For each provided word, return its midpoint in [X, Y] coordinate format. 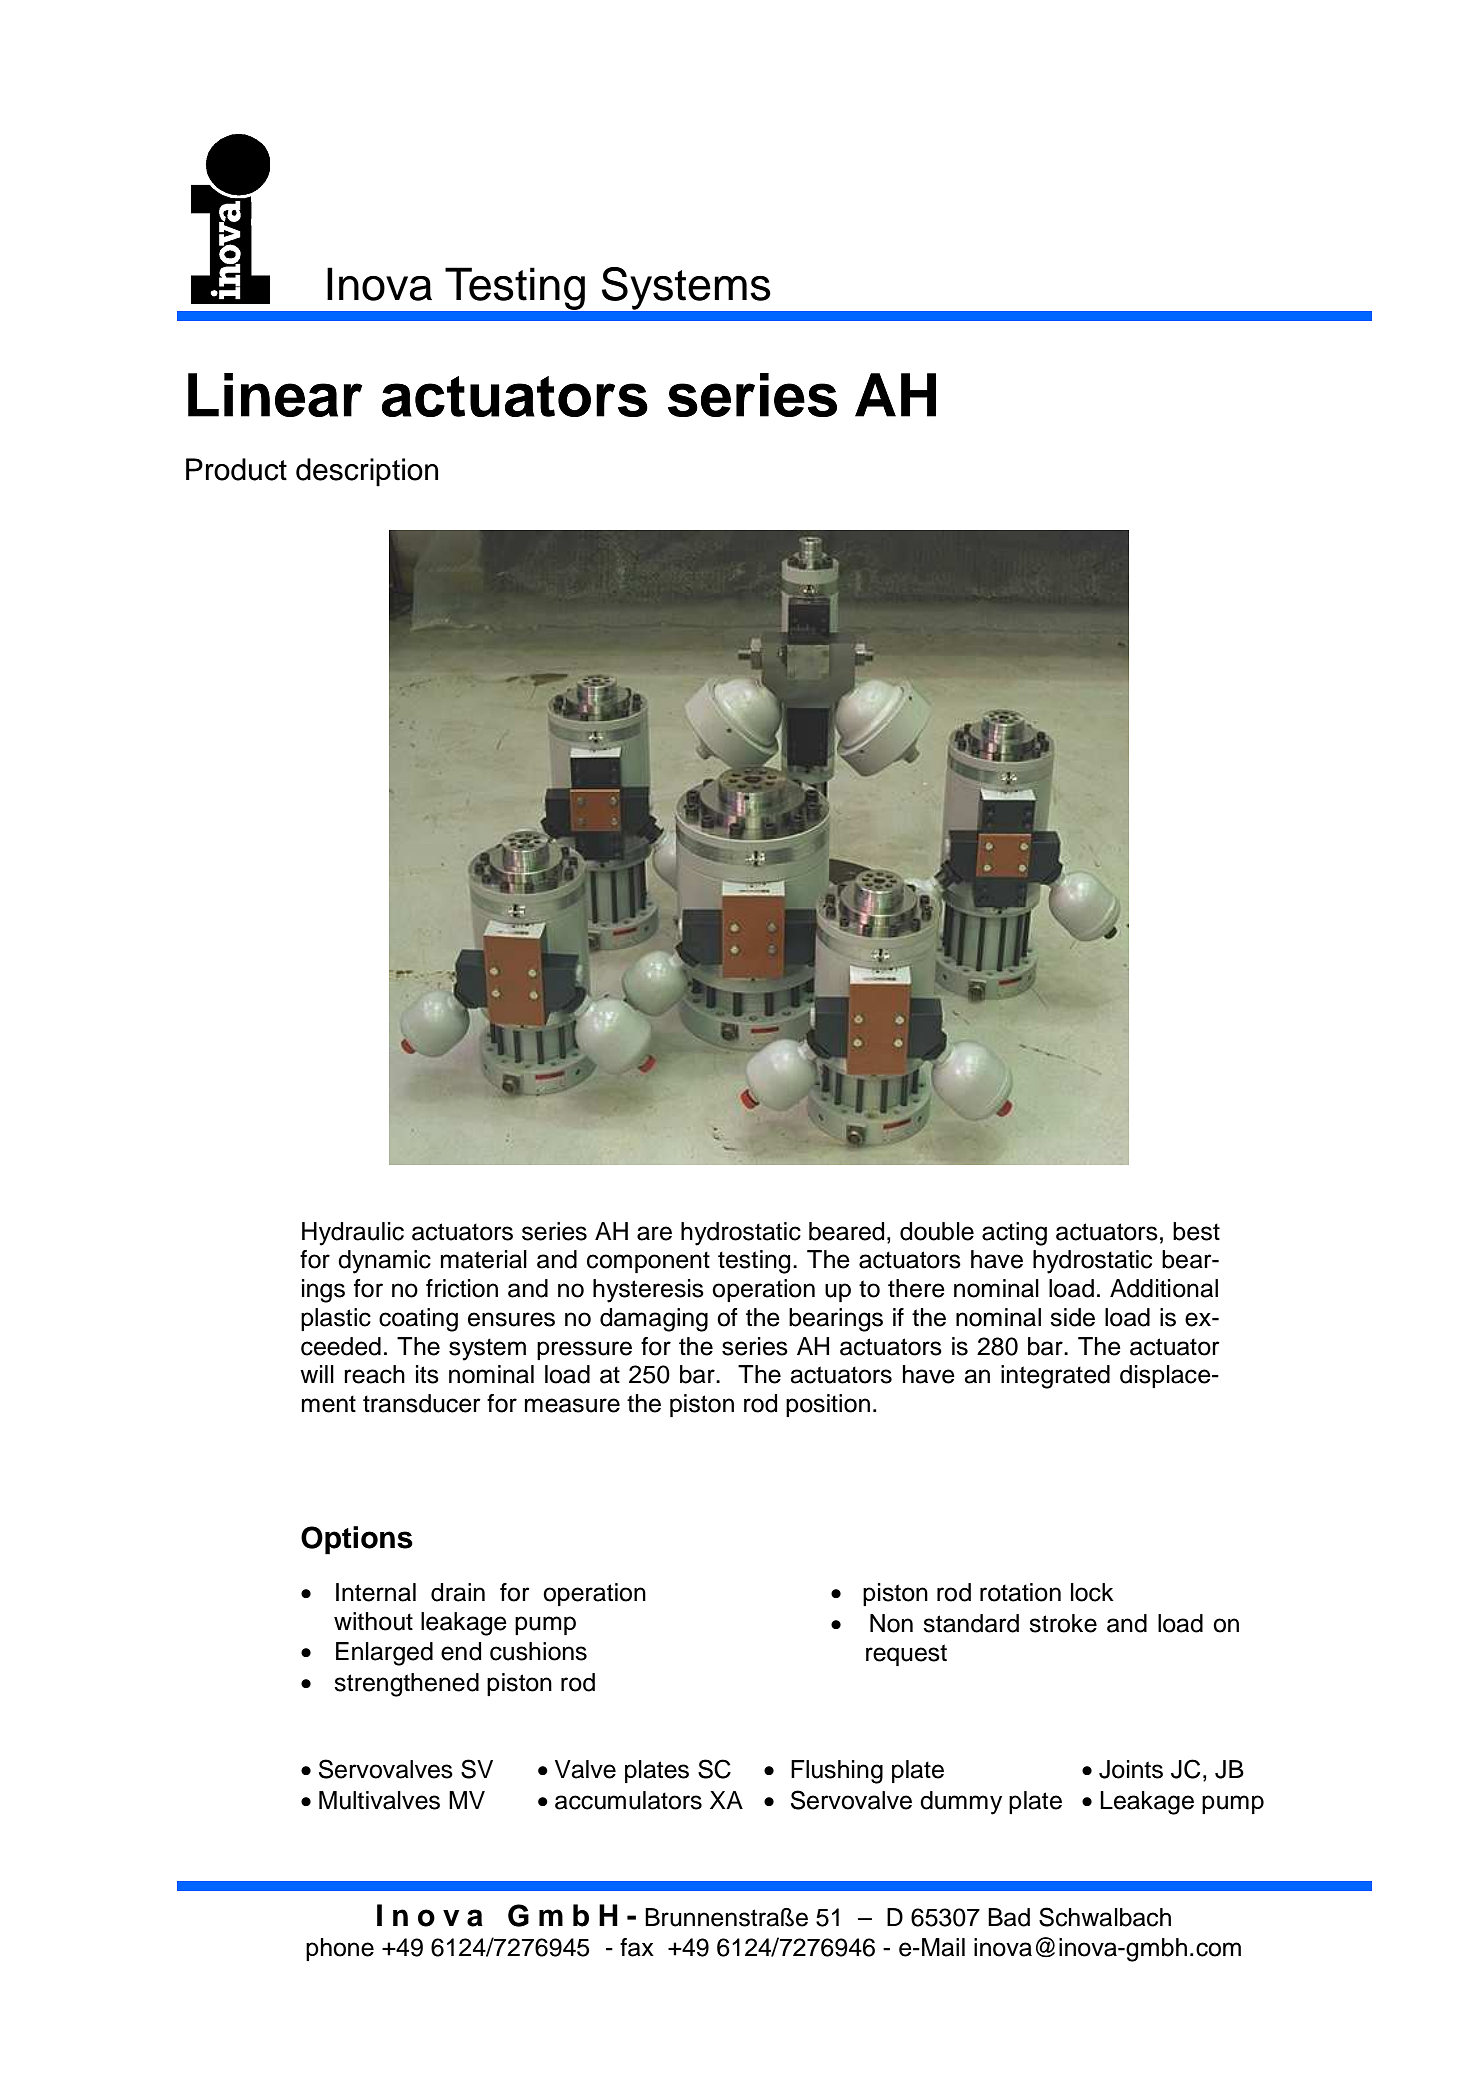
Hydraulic [353, 1234]
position [828, 1405]
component [648, 1262]
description [367, 472]
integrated [1055, 1377]
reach [374, 1374]
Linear [275, 395]
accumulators [628, 1800]
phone [340, 1949]
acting [1014, 1234]
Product [236, 469]
